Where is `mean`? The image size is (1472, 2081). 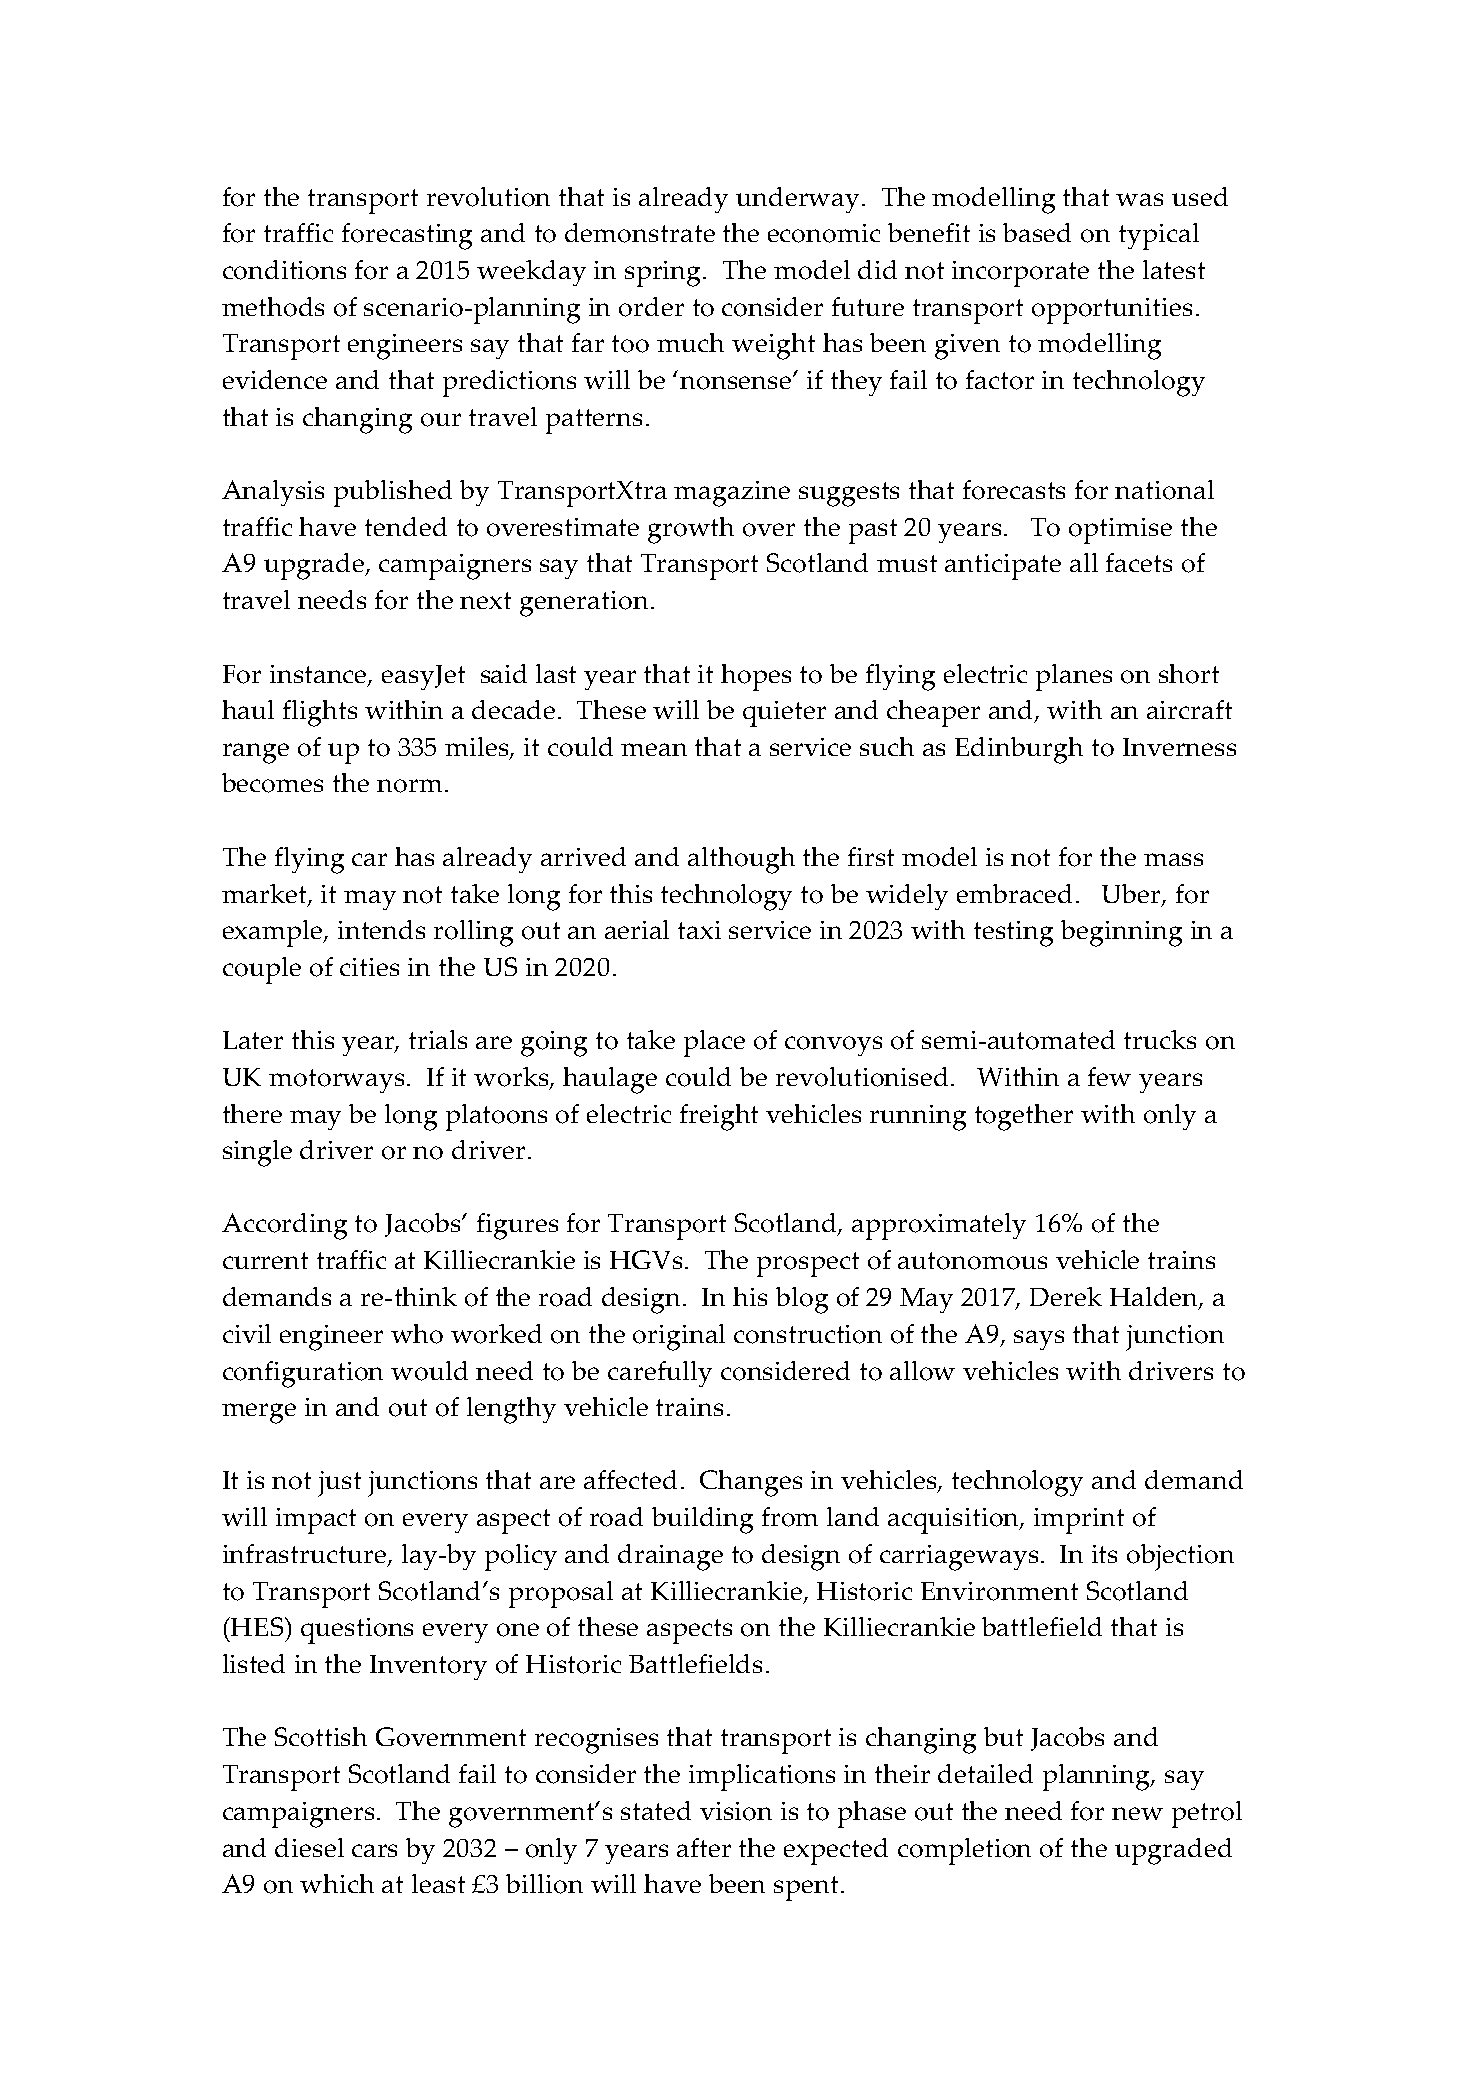 mean is located at coordinates (654, 749).
